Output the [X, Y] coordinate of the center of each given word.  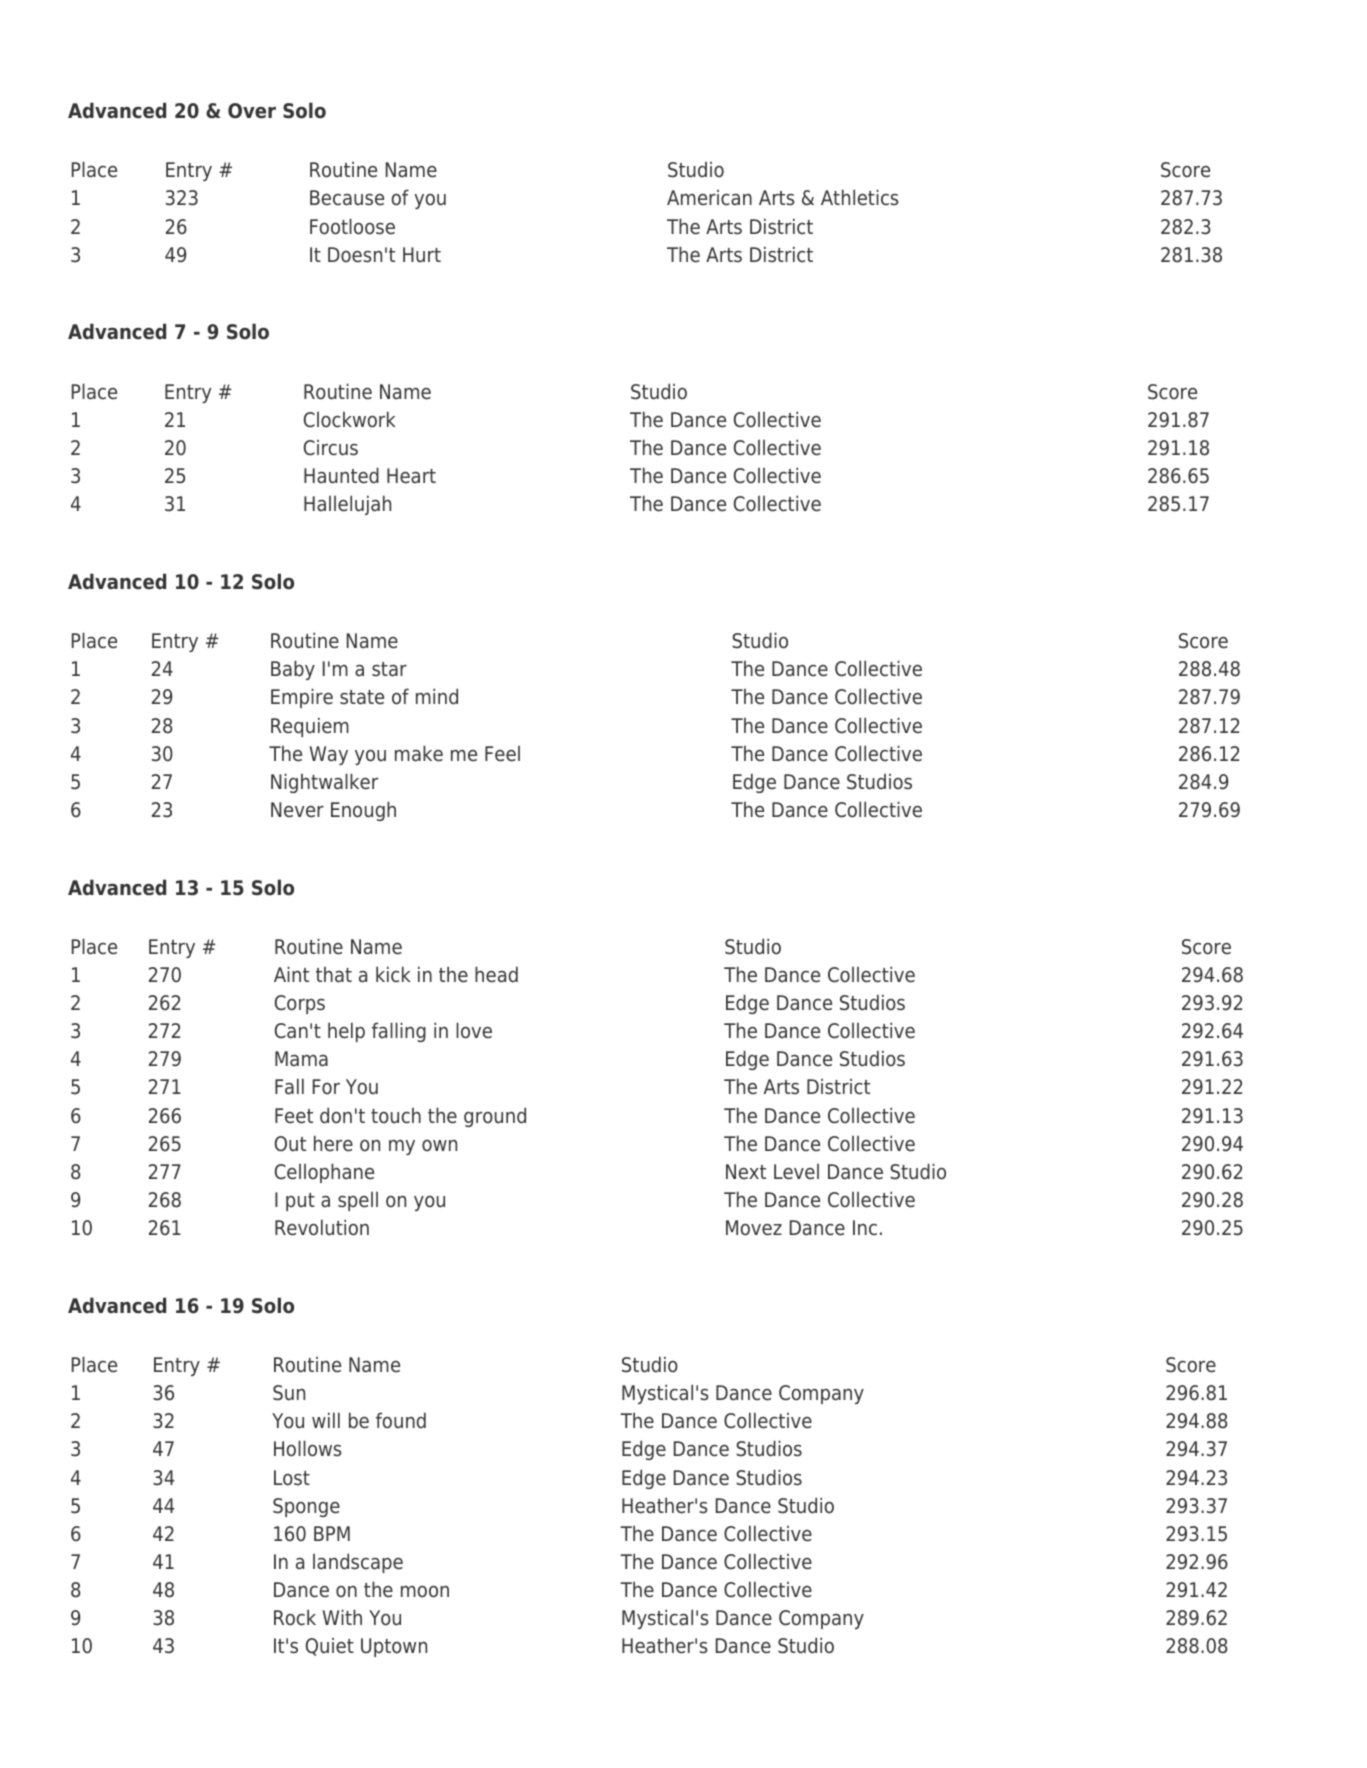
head [496, 974]
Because [347, 198]
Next [746, 1172]
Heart [411, 476]
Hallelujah [347, 505]
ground [495, 1117]
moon [425, 1592]
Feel [502, 754]
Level [796, 1172]
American [709, 198]
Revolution [322, 1227]
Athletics [859, 197]
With [342, 1617]
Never [297, 810]
